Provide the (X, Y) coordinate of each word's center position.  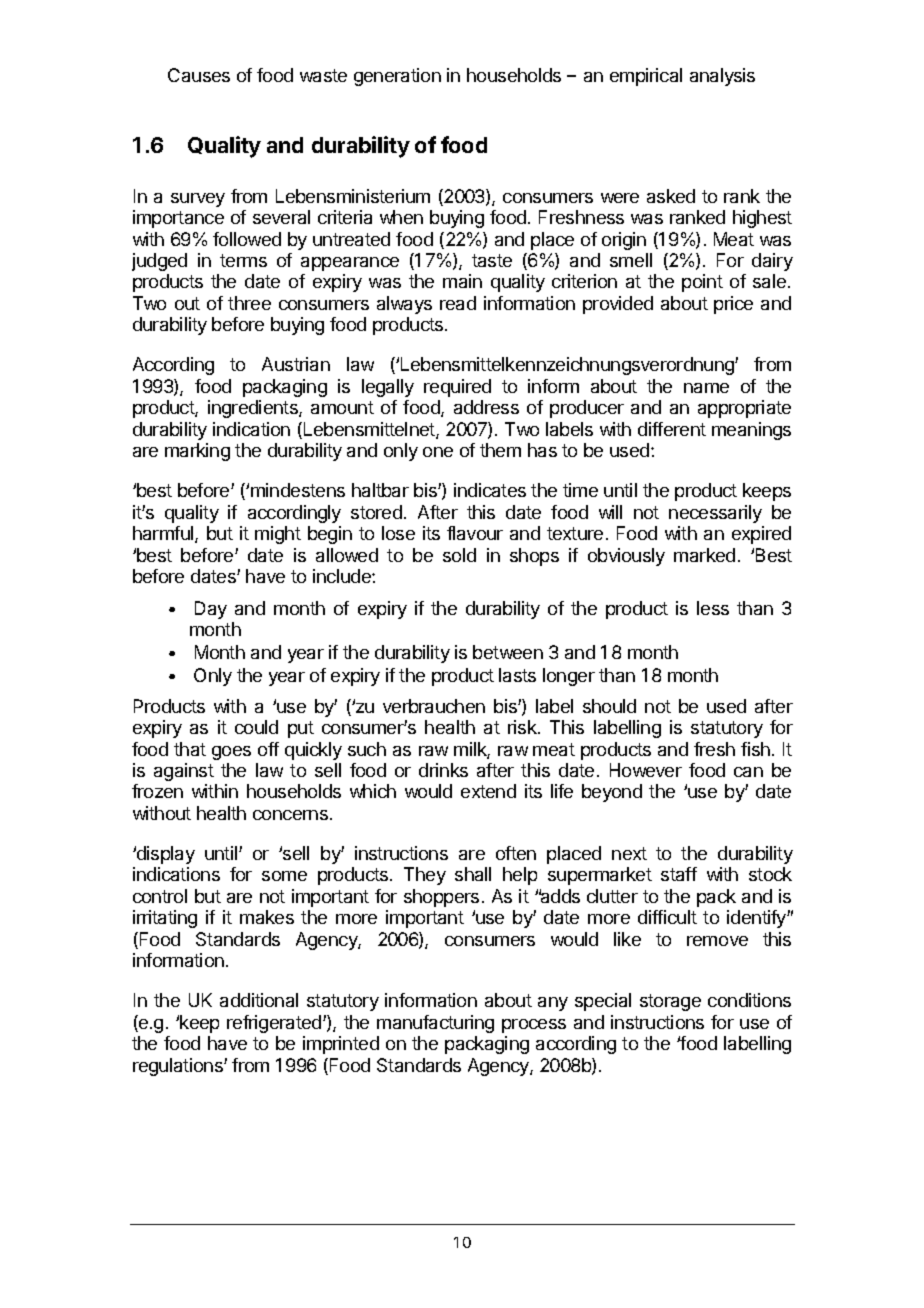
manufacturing (435, 1024)
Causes (199, 75)
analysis (722, 77)
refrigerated (275, 1024)
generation (397, 77)
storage (670, 1002)
